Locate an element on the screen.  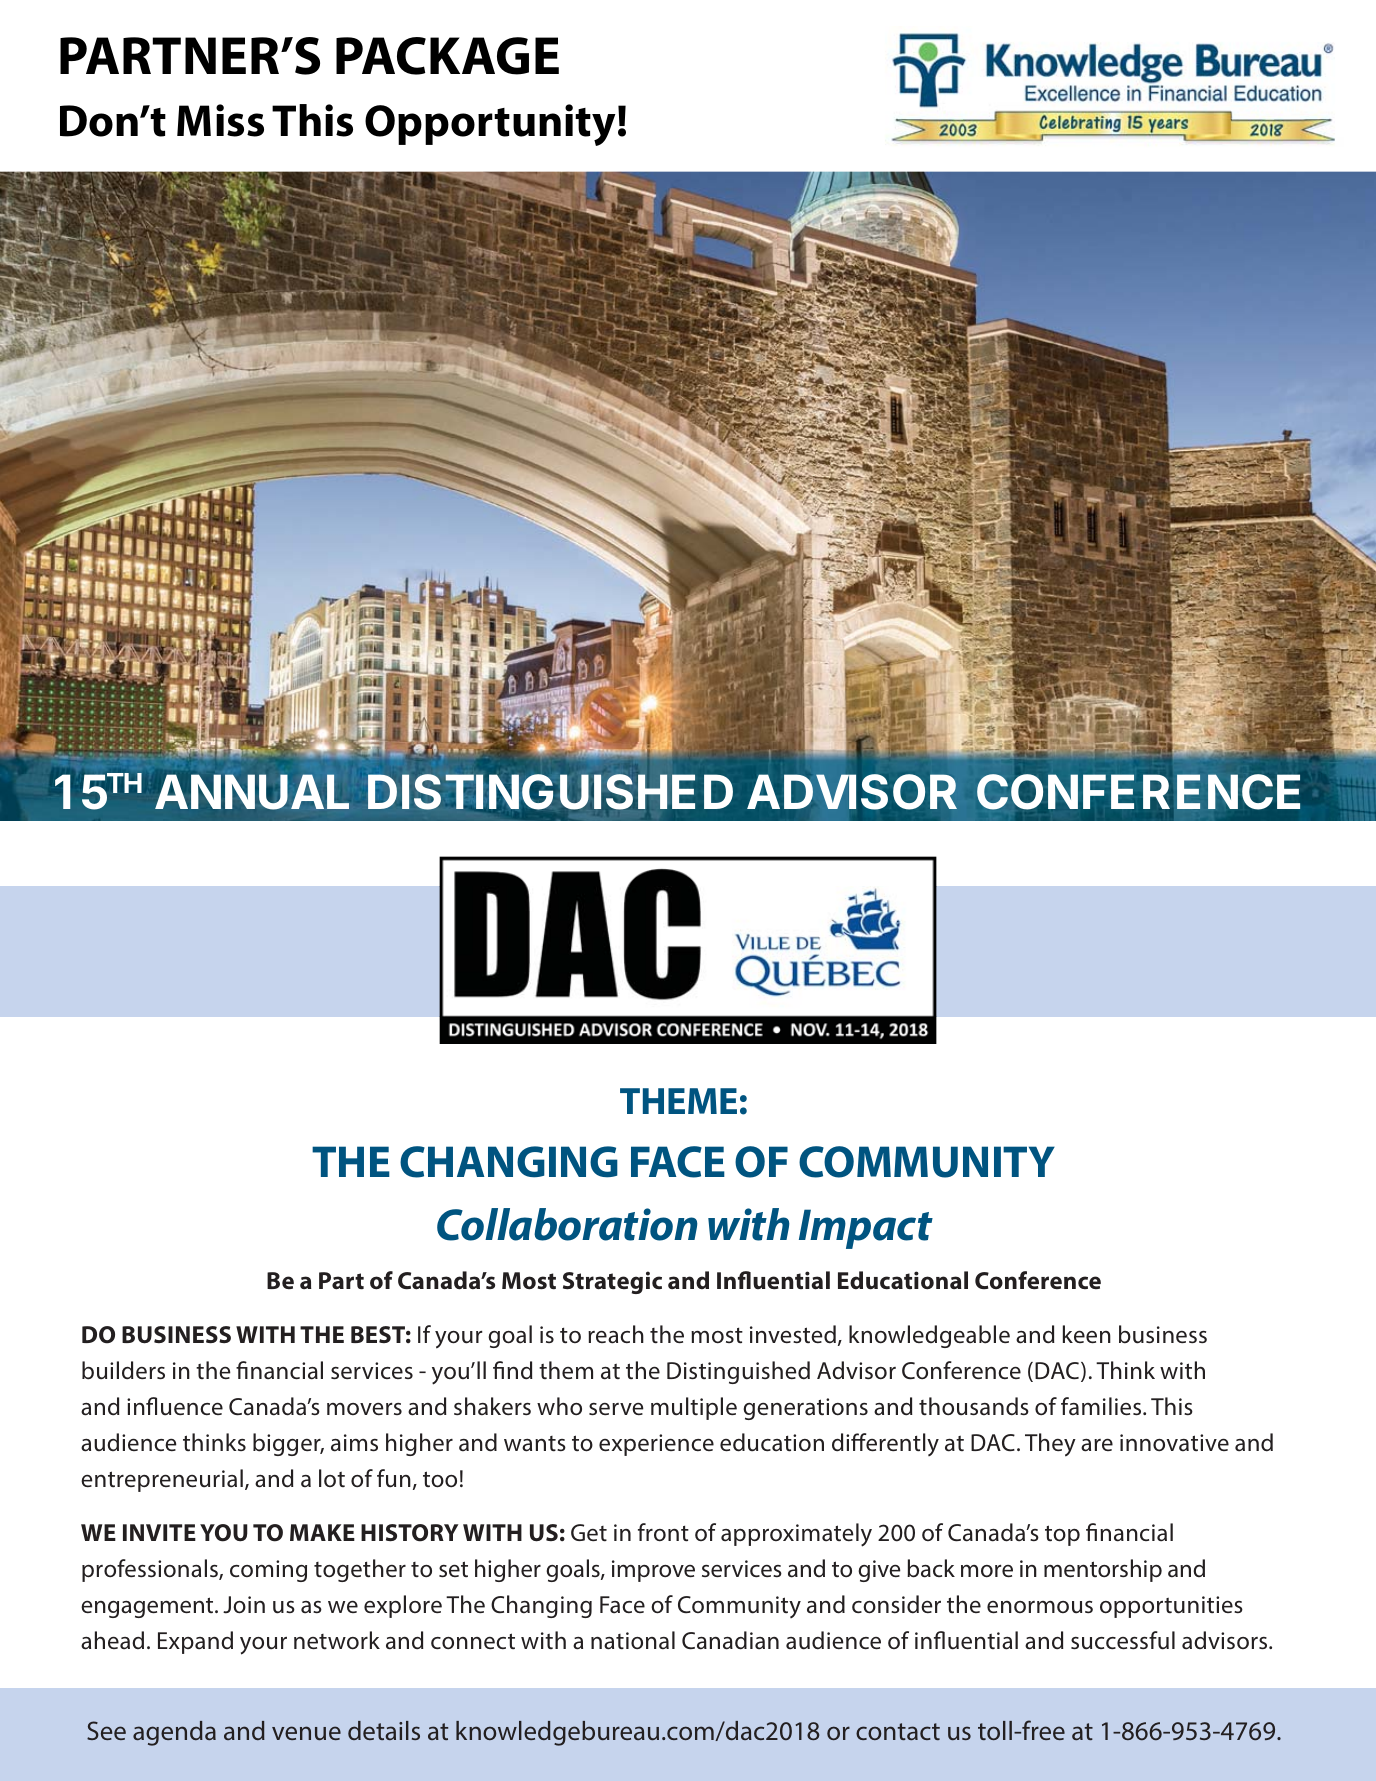
national is located at coordinates (633, 1640).
